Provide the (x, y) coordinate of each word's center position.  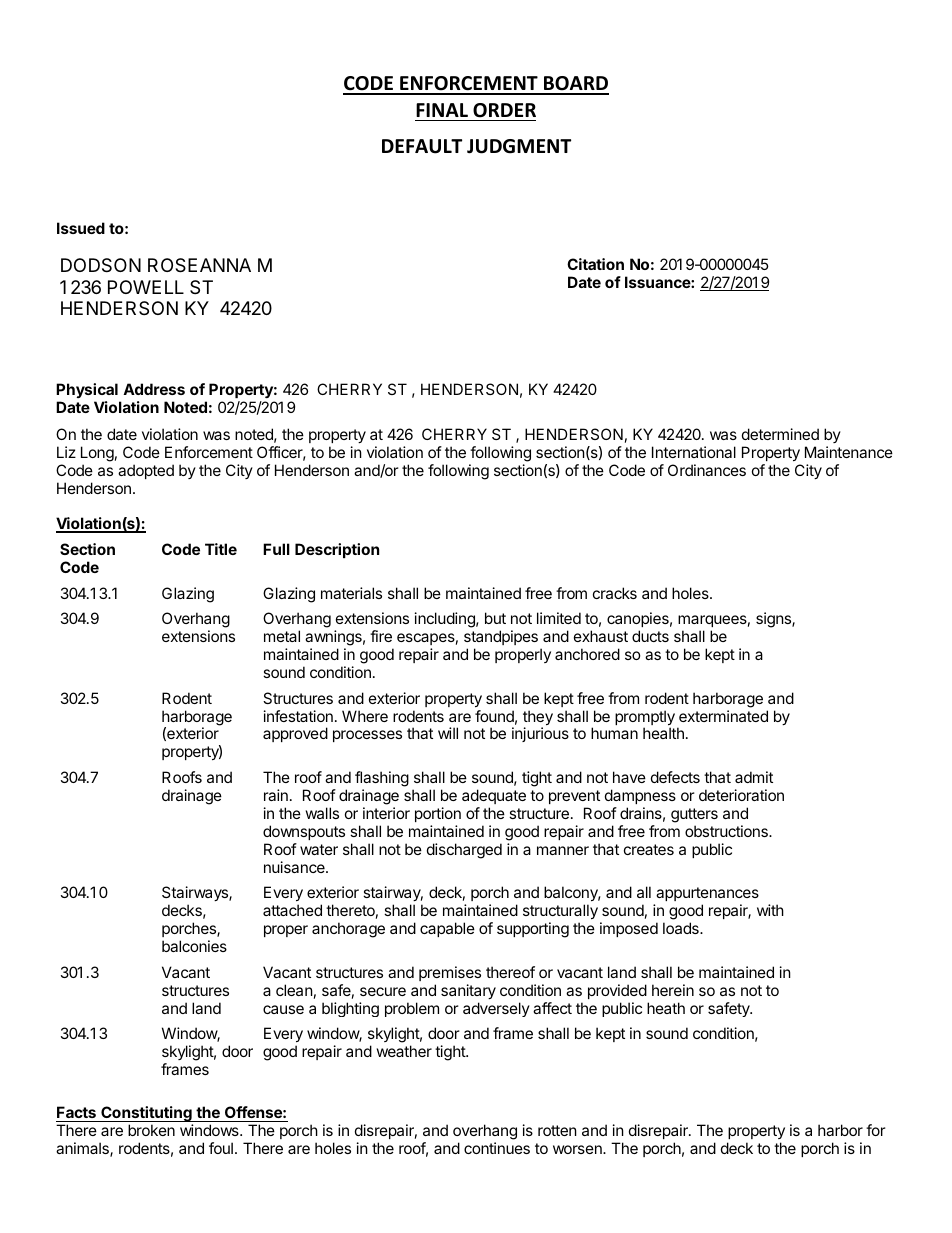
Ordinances (707, 470)
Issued (81, 228)
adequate (494, 796)
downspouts (304, 832)
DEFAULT (422, 146)
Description (337, 550)
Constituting (146, 1115)
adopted (146, 471)
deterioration (741, 795)
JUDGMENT (519, 146)
